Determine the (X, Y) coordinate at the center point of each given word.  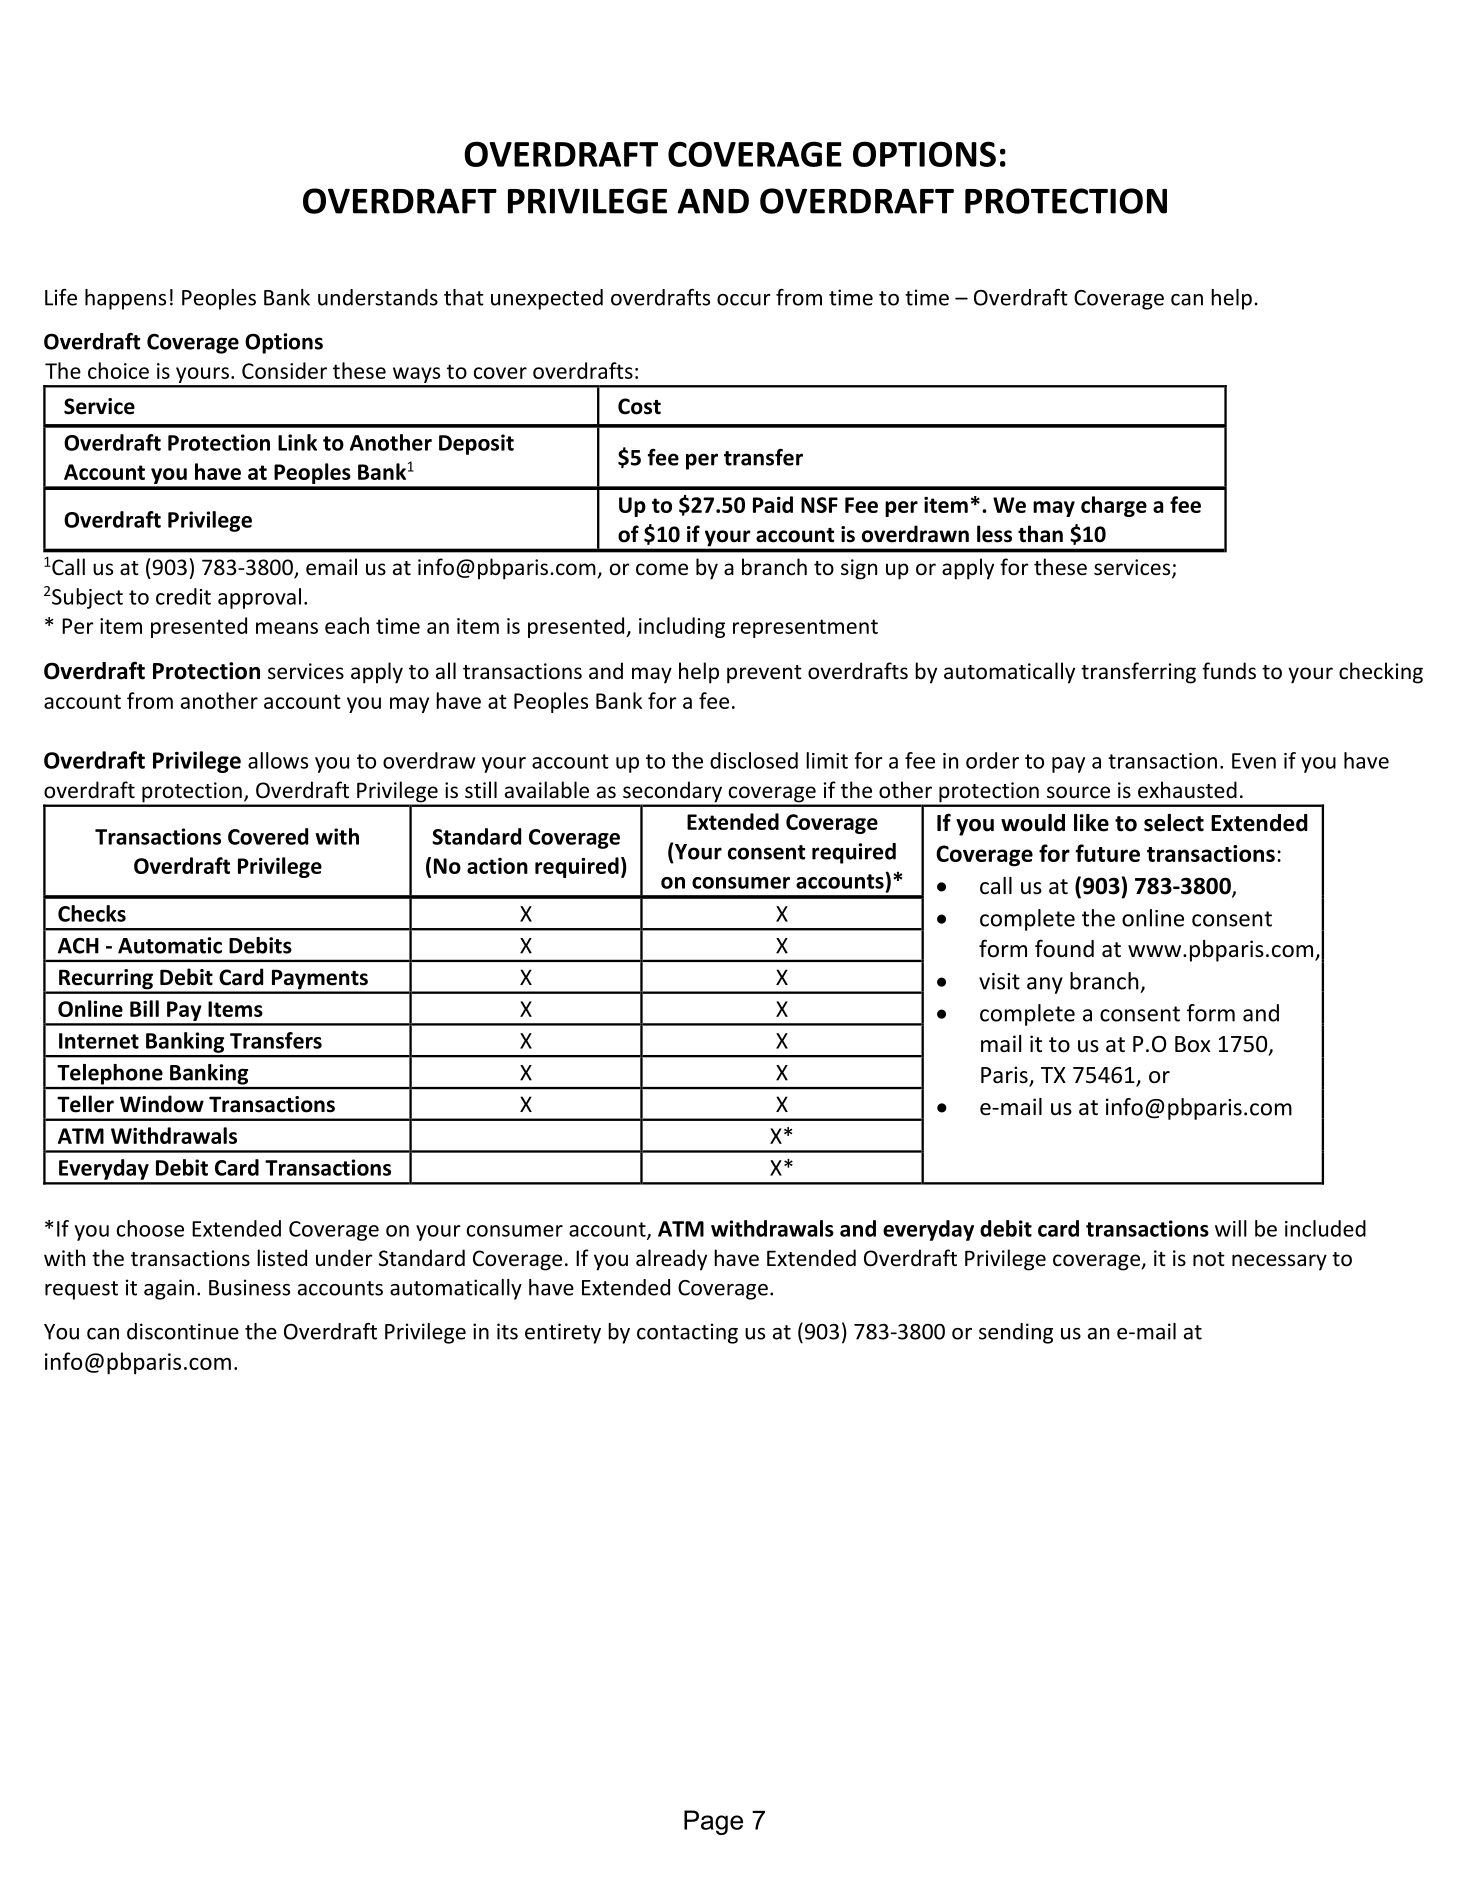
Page (713, 1822)
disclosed (754, 760)
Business (249, 1287)
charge (1114, 506)
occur (743, 300)
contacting (687, 1333)
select (1174, 823)
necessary (1279, 1262)
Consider (284, 370)
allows (278, 760)
